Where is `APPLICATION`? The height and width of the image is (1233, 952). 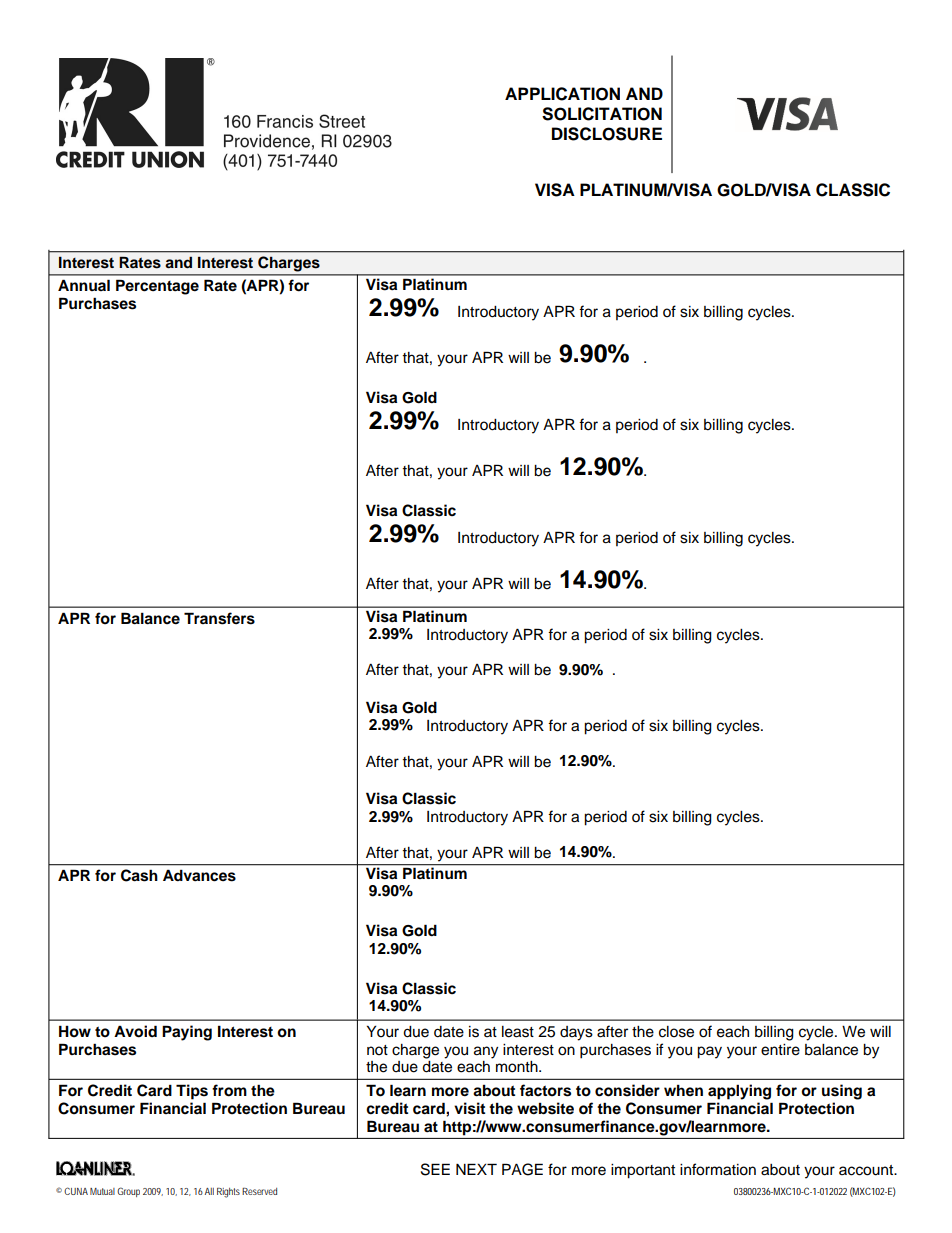
APPLICATION is located at coordinates (562, 94).
